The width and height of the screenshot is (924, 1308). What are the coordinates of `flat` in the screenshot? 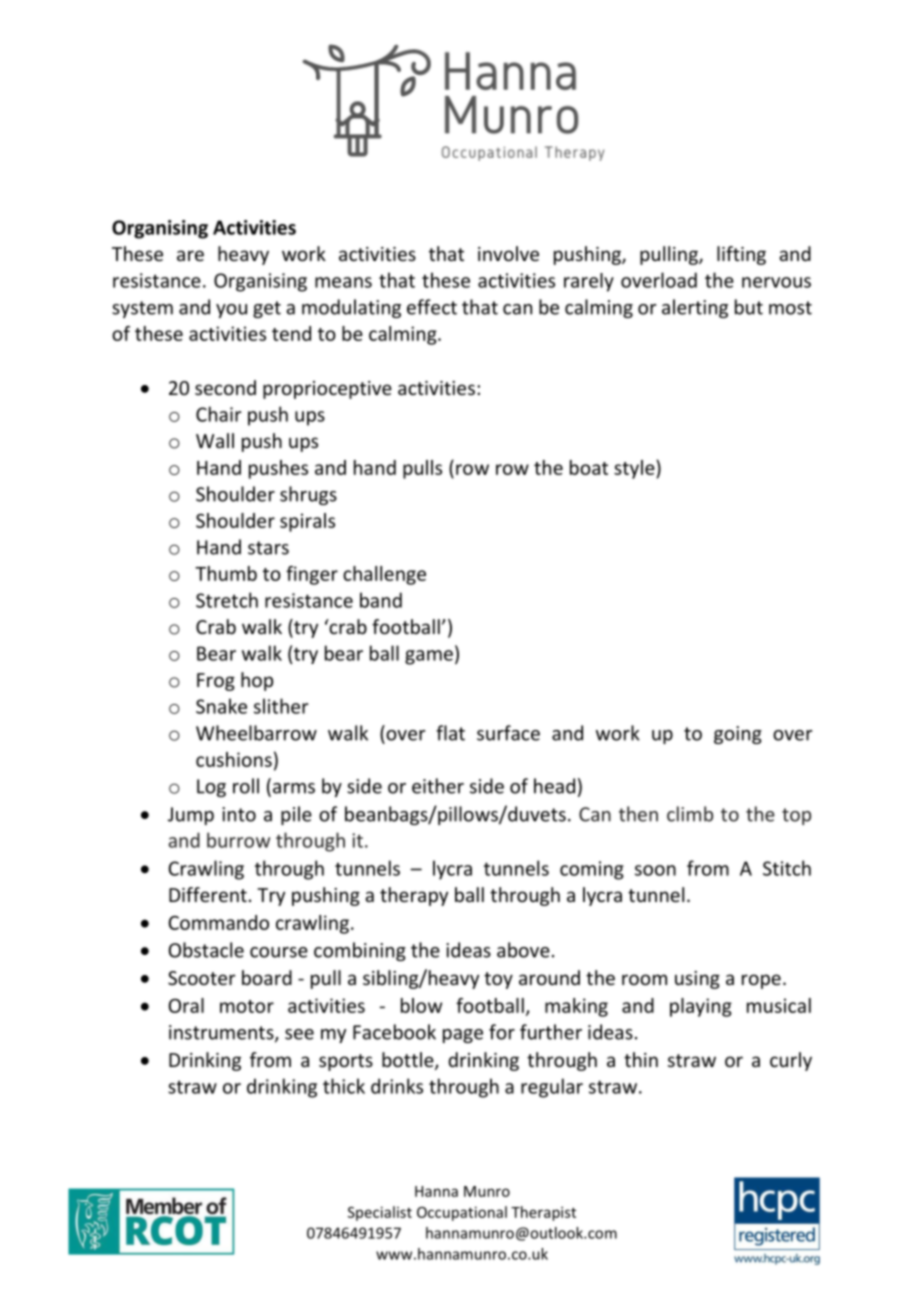 It's located at (450, 733).
